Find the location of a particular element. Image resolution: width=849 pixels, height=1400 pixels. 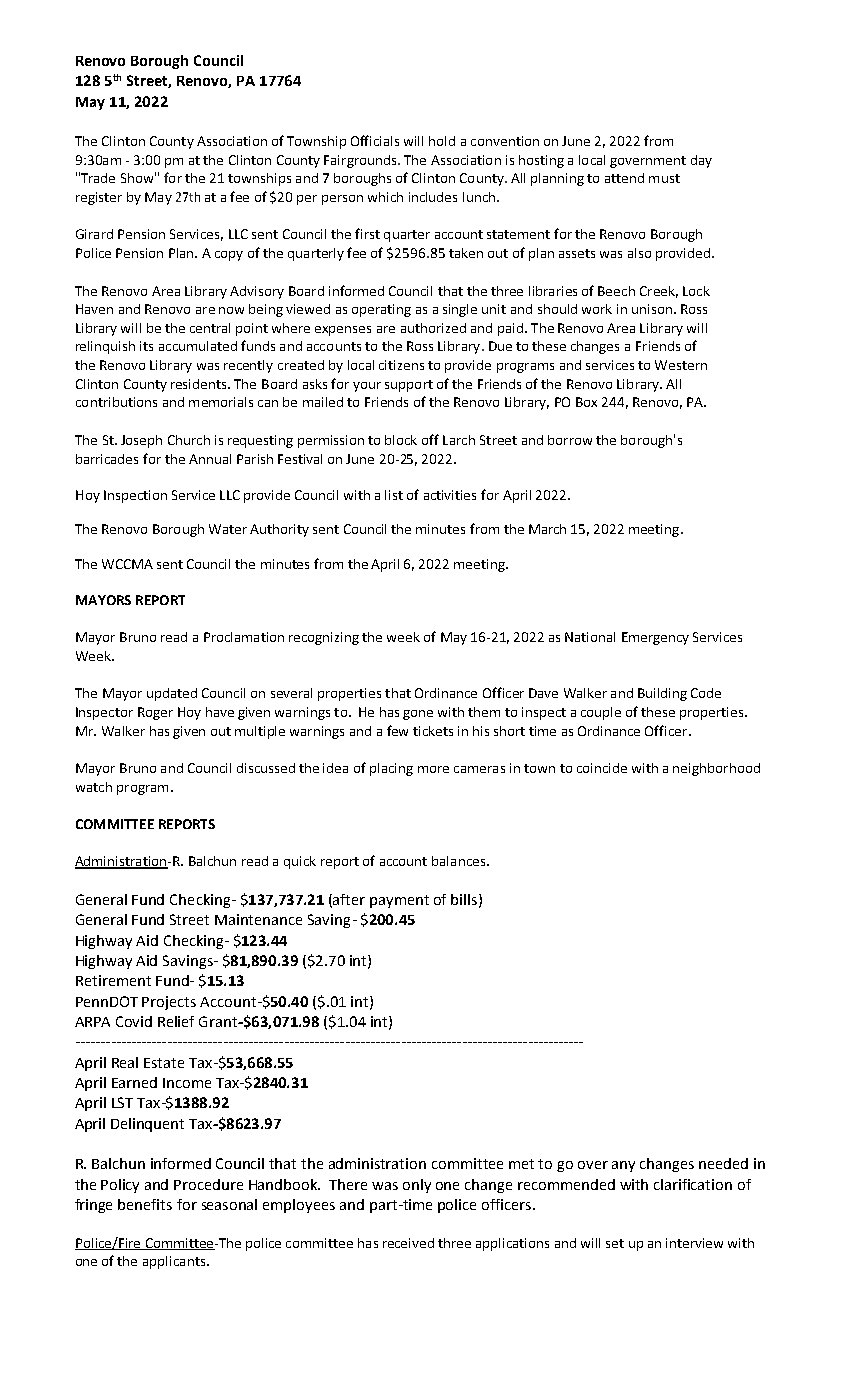

payment is located at coordinates (399, 901).
